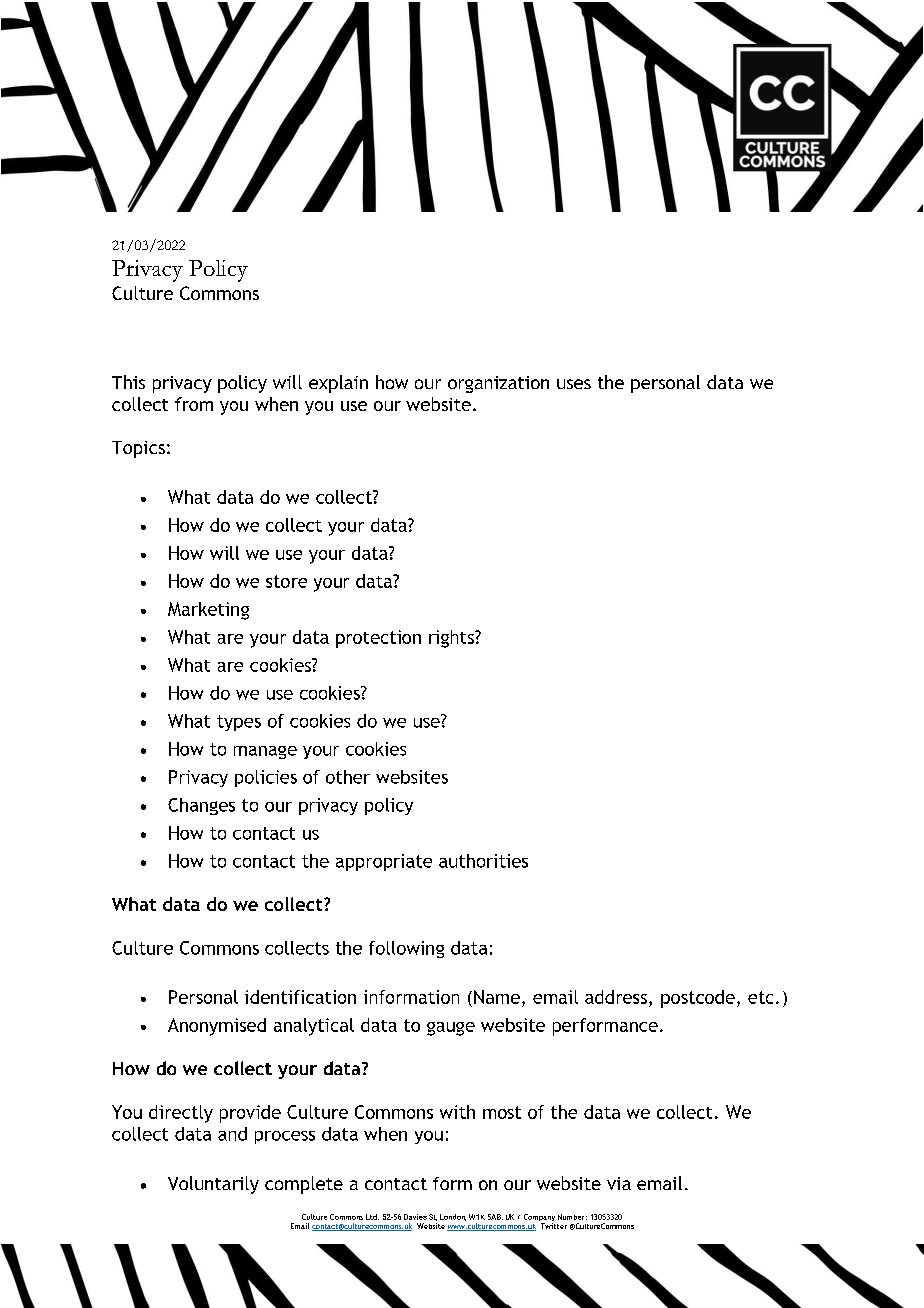 The height and width of the document is (1308, 924). I want to click on Voluntarily, so click(213, 1185).
